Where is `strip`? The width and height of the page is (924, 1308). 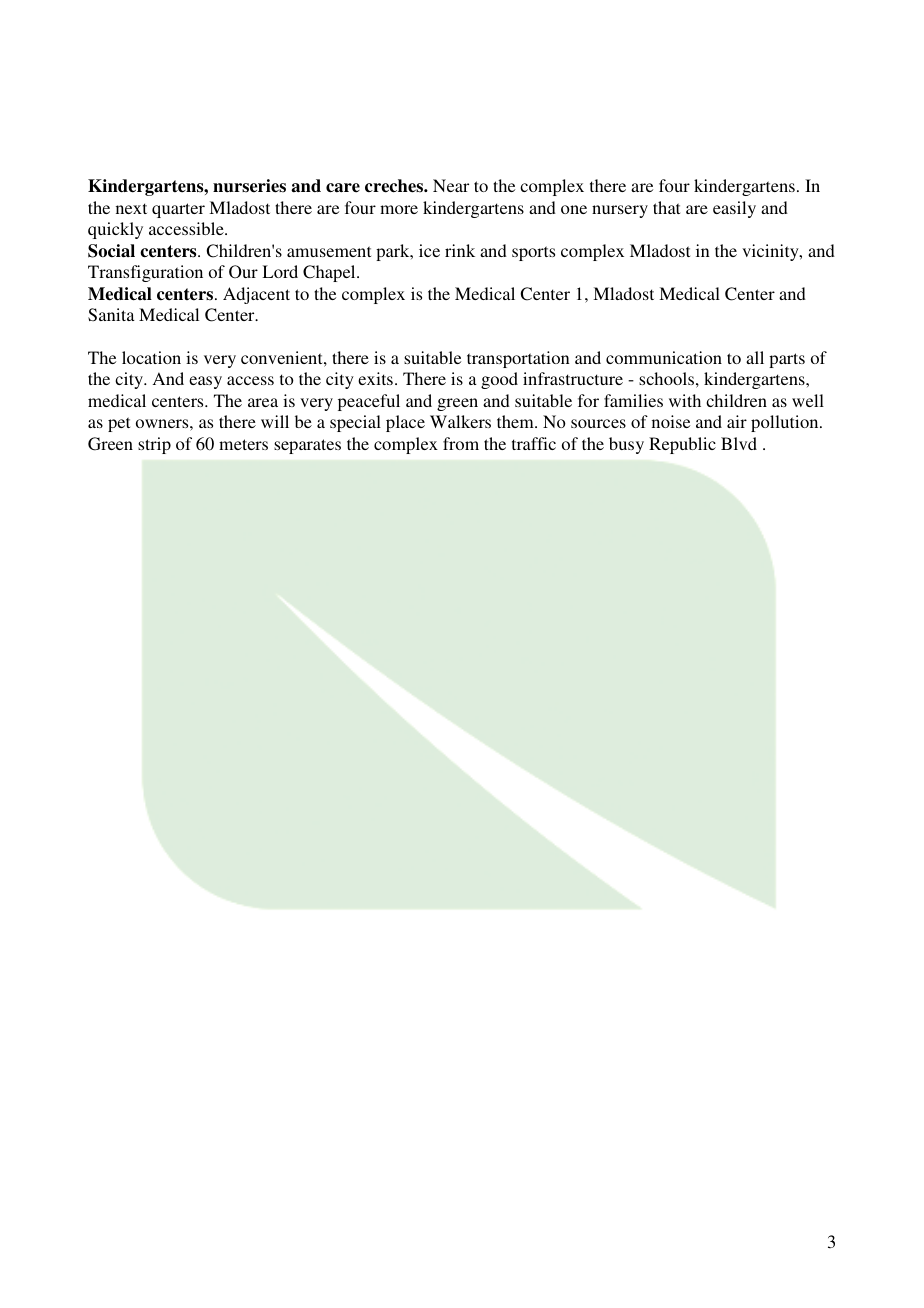
strip is located at coordinates (154, 445).
